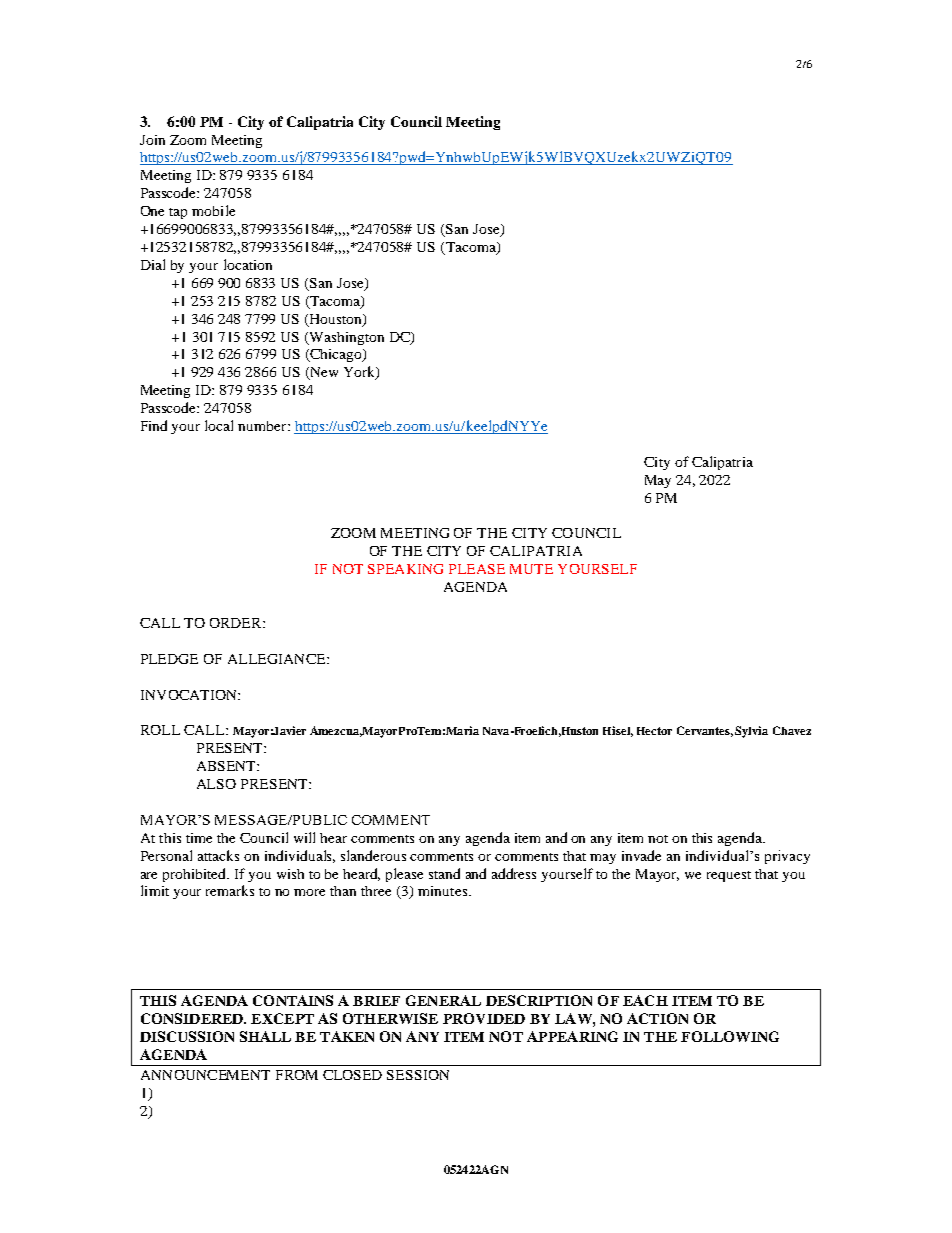 The width and height of the document is (952, 1233). What do you see at coordinates (237, 623) in the document?
I see `ORDER` at bounding box center [237, 623].
